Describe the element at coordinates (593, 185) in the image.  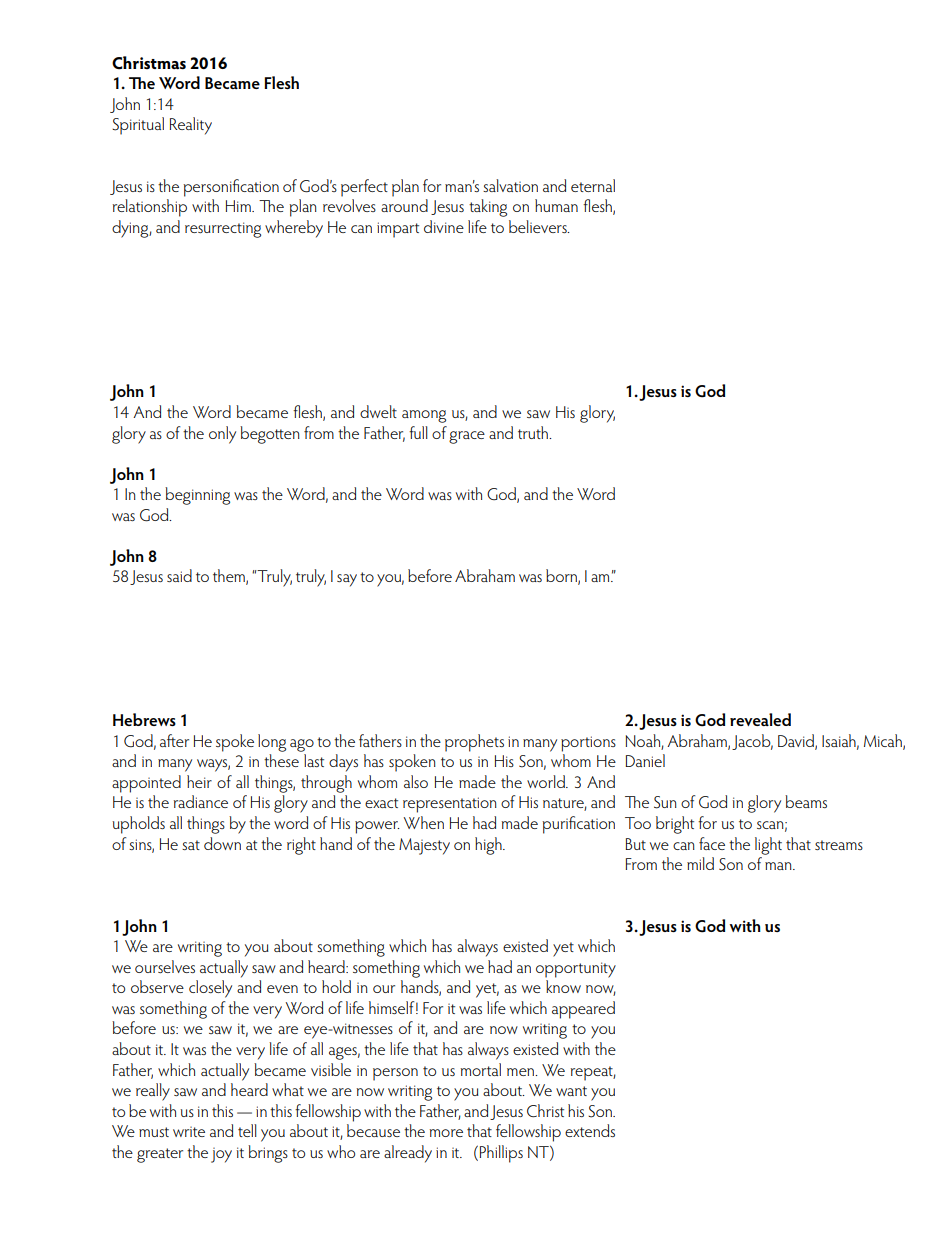
I see `eternal` at that location.
